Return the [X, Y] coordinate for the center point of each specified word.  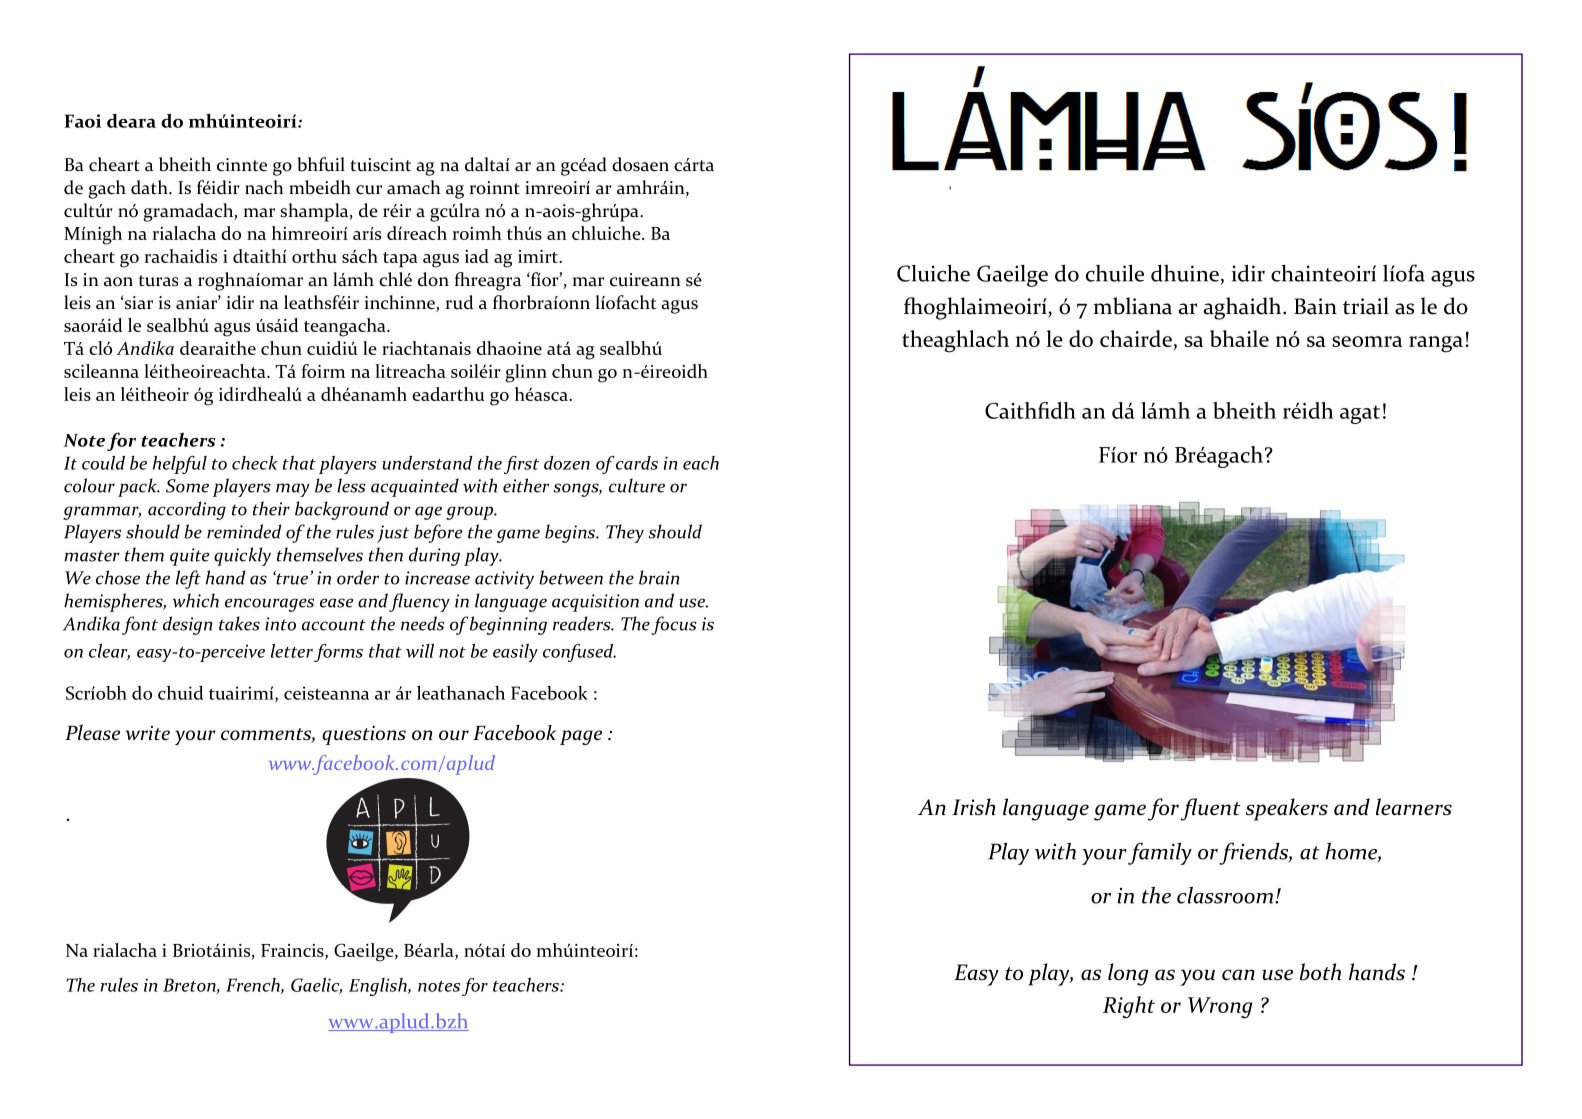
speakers [1287, 809]
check [255, 463]
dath [150, 187]
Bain [1315, 306]
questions [364, 735]
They [625, 533]
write [147, 733]
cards [637, 463]
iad [477, 256]
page [581, 737]
